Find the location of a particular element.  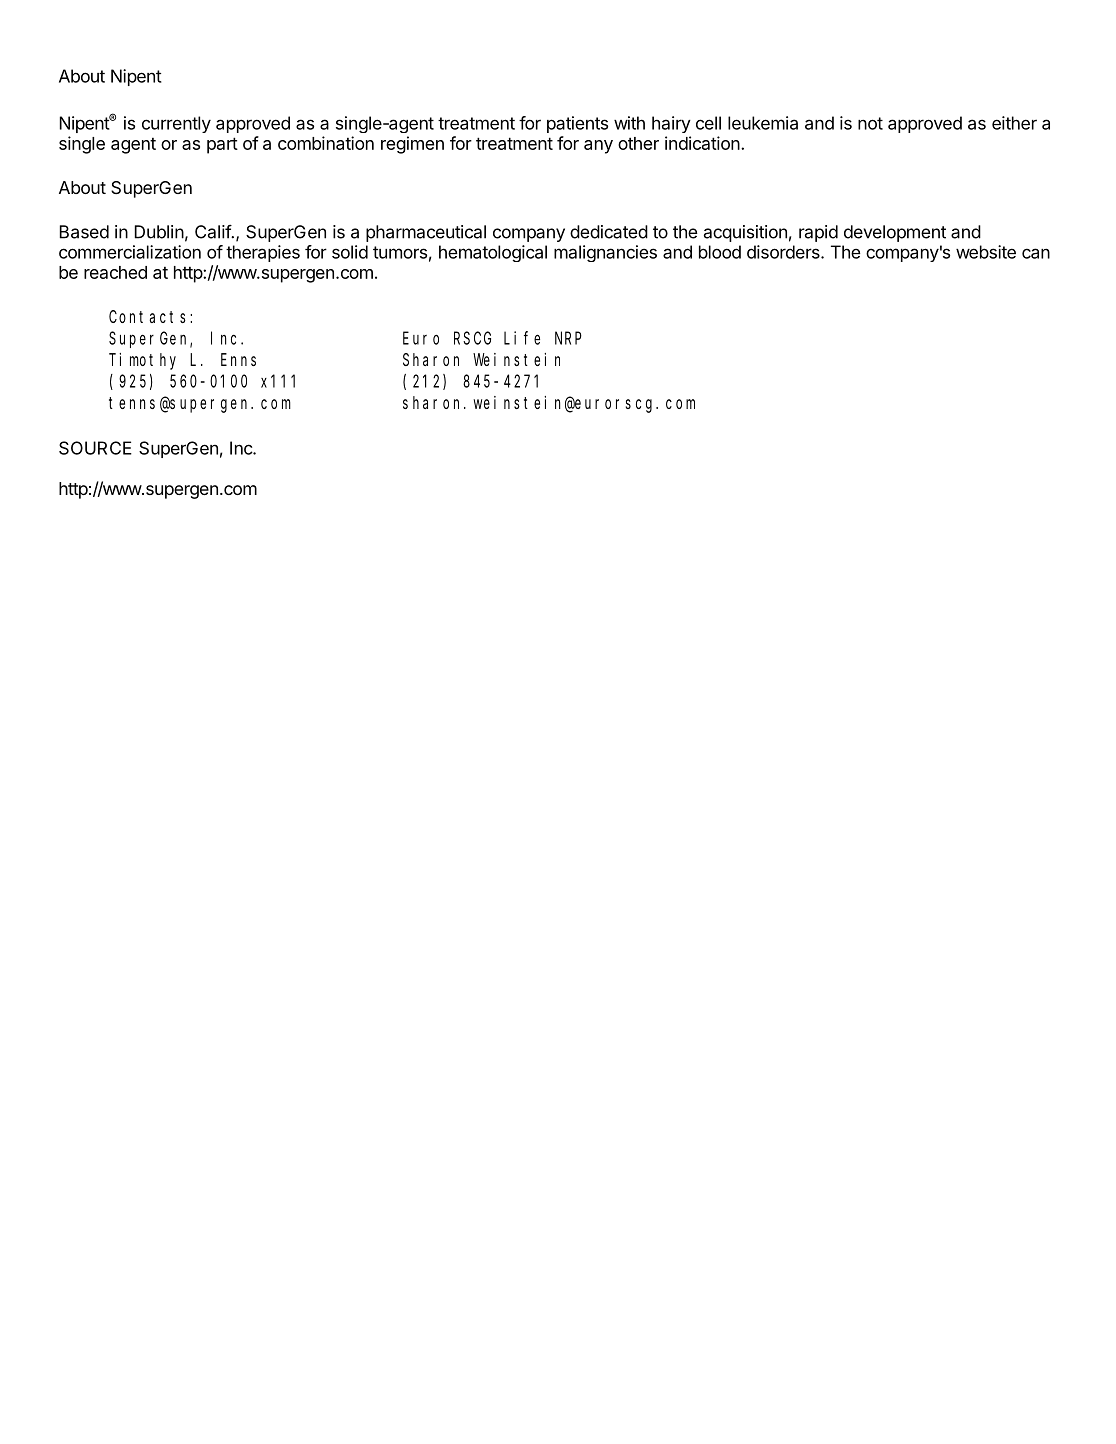

malignancies is located at coordinates (605, 253).
